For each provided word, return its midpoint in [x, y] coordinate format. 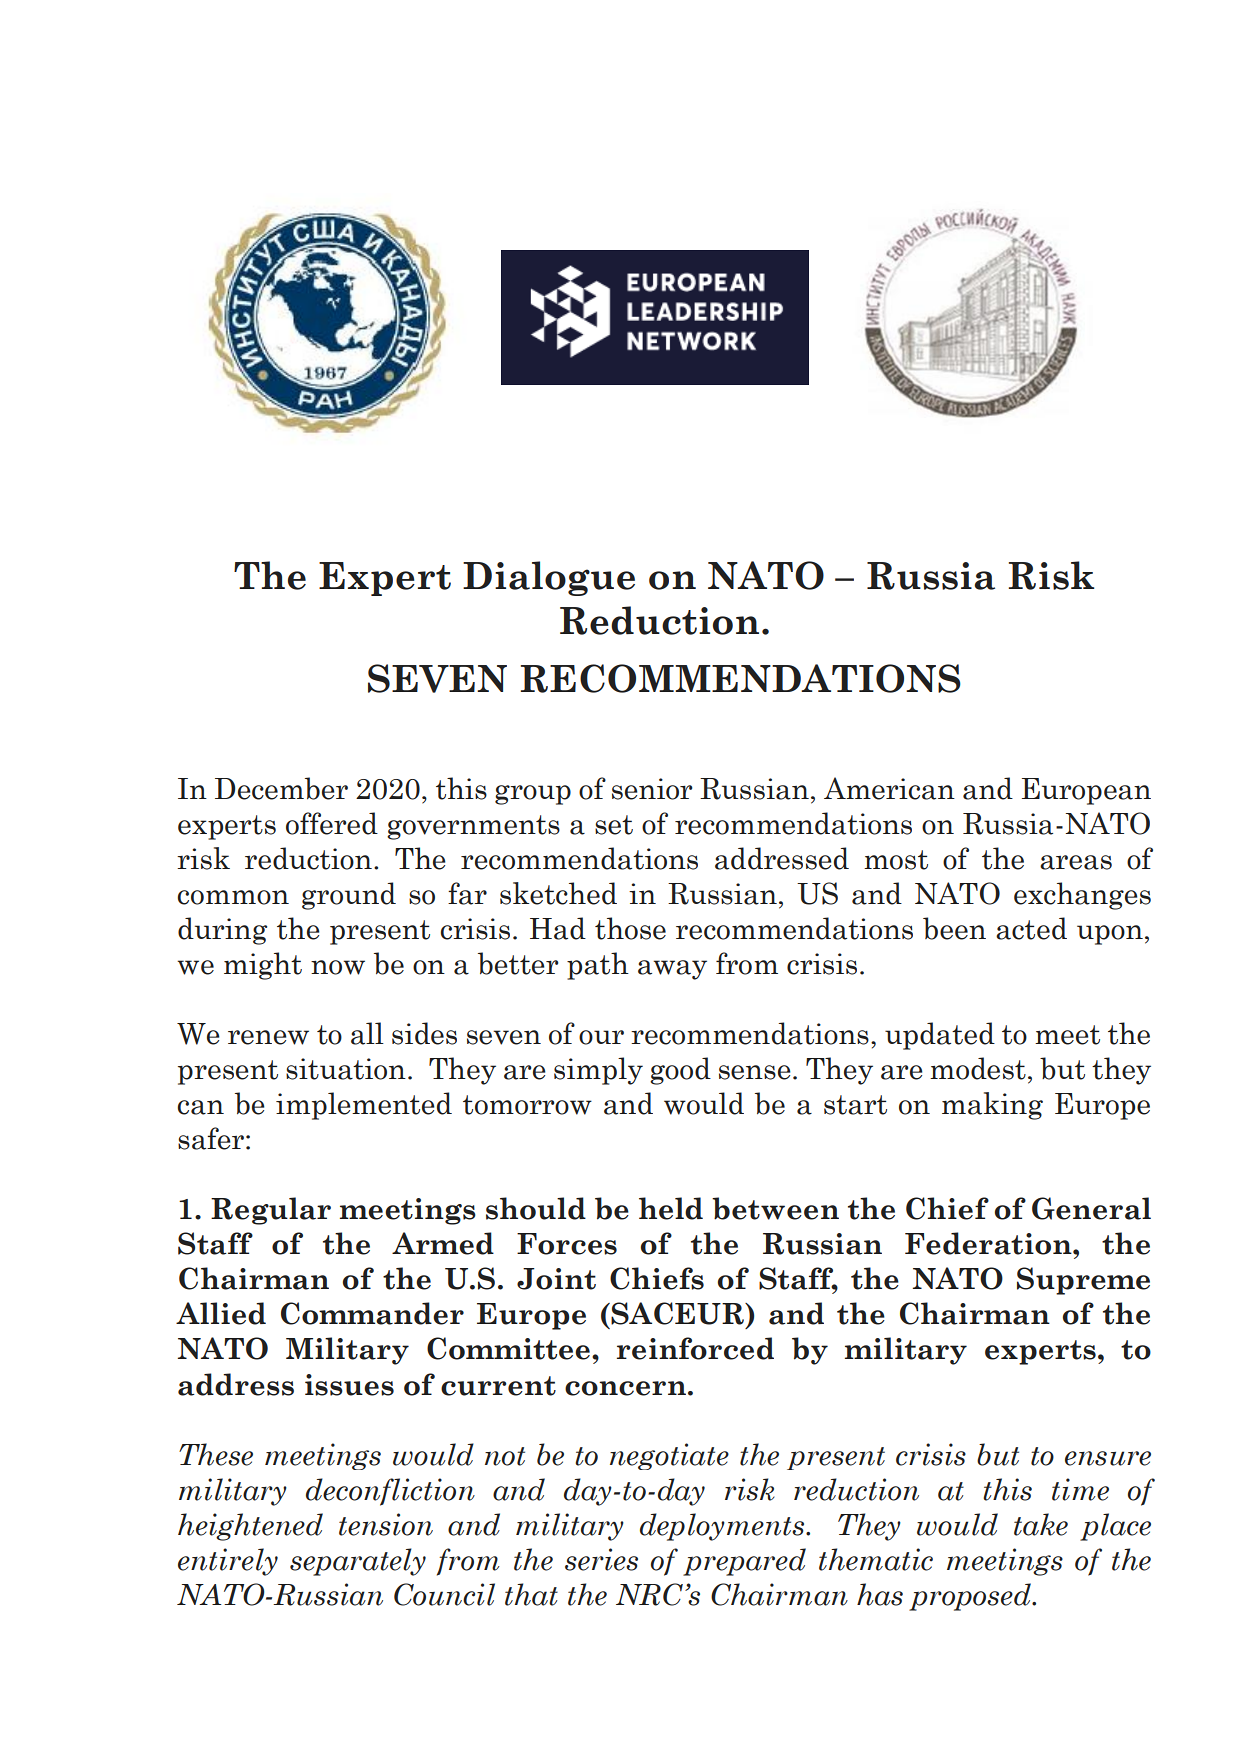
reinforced [695, 1348]
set [614, 825]
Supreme [1083, 1281]
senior [652, 789]
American [889, 788]
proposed [971, 1597]
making [992, 1106]
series [601, 1559]
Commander [372, 1313]
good [680, 1071]
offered [332, 823]
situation [346, 1069]
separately [358, 1562]
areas [1076, 862]
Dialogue [549, 578]
